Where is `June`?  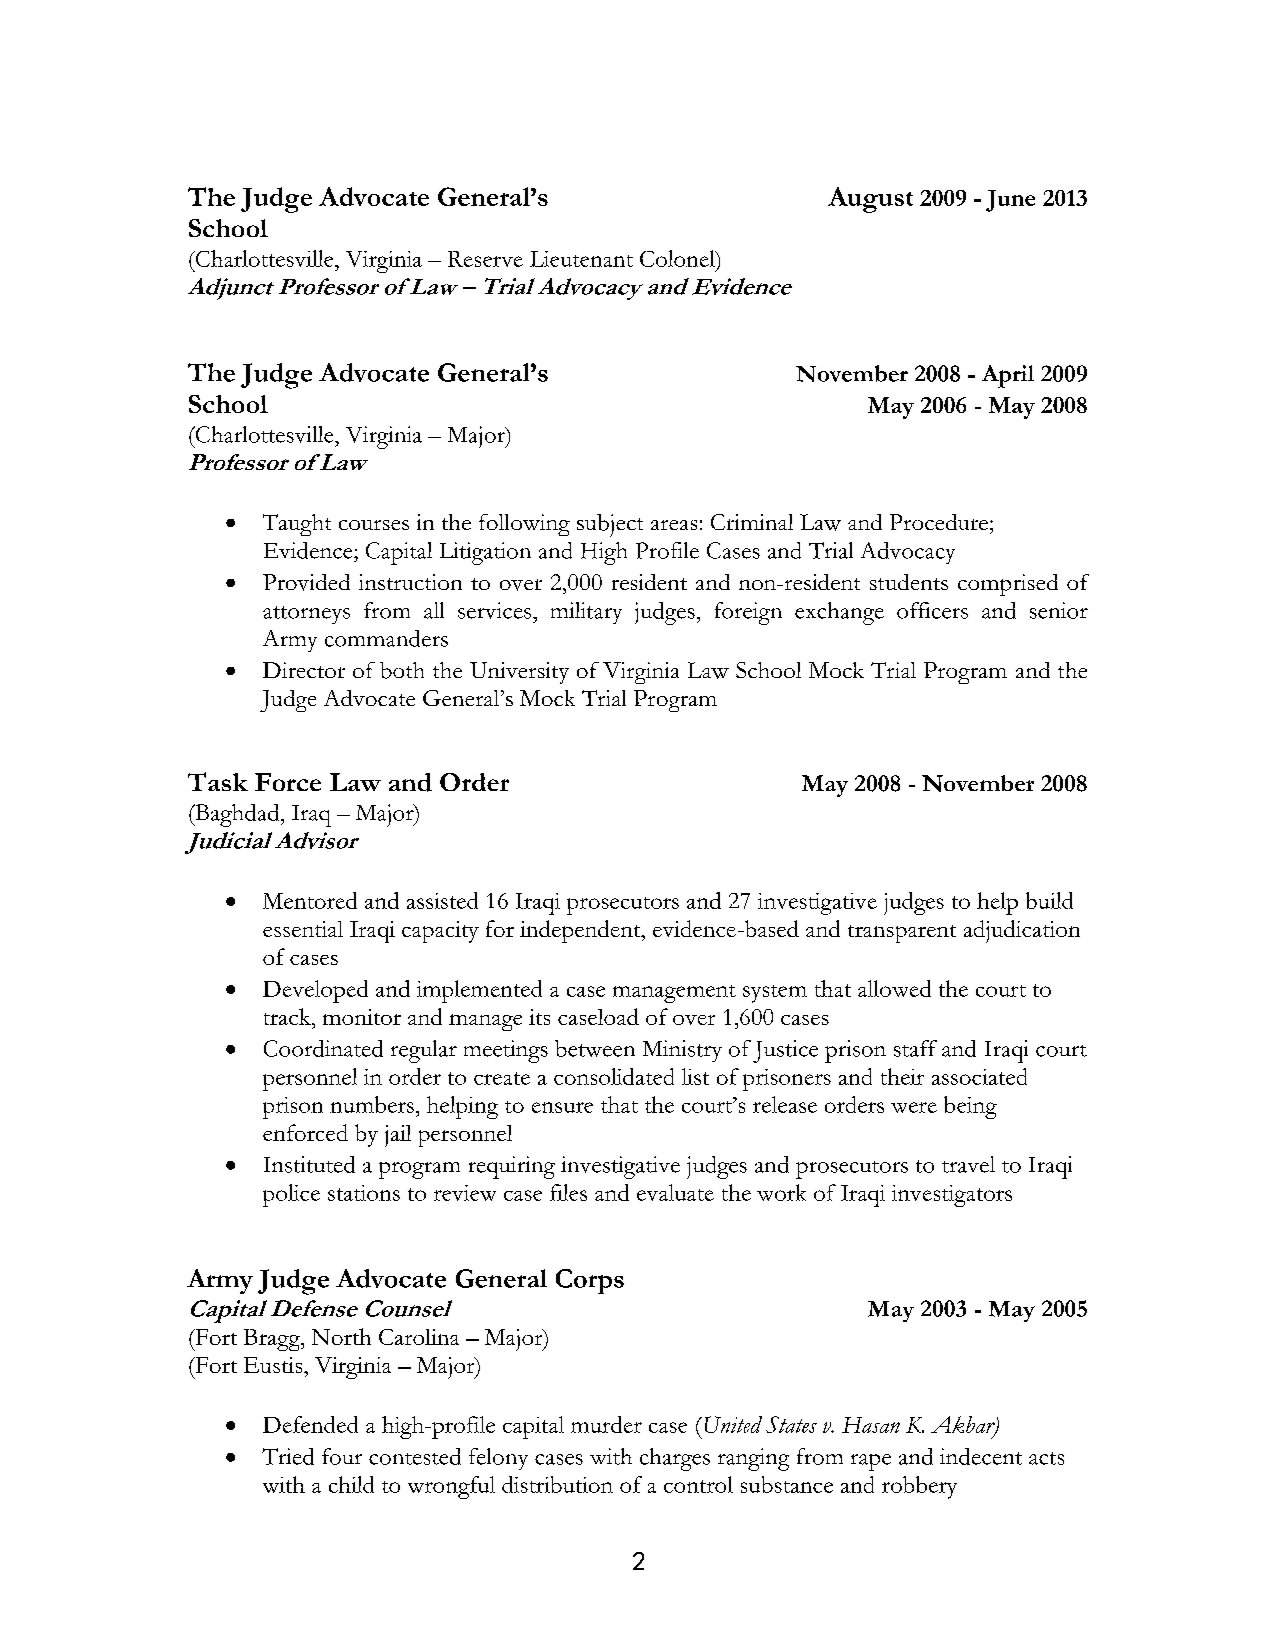 June is located at coordinates (1010, 201).
